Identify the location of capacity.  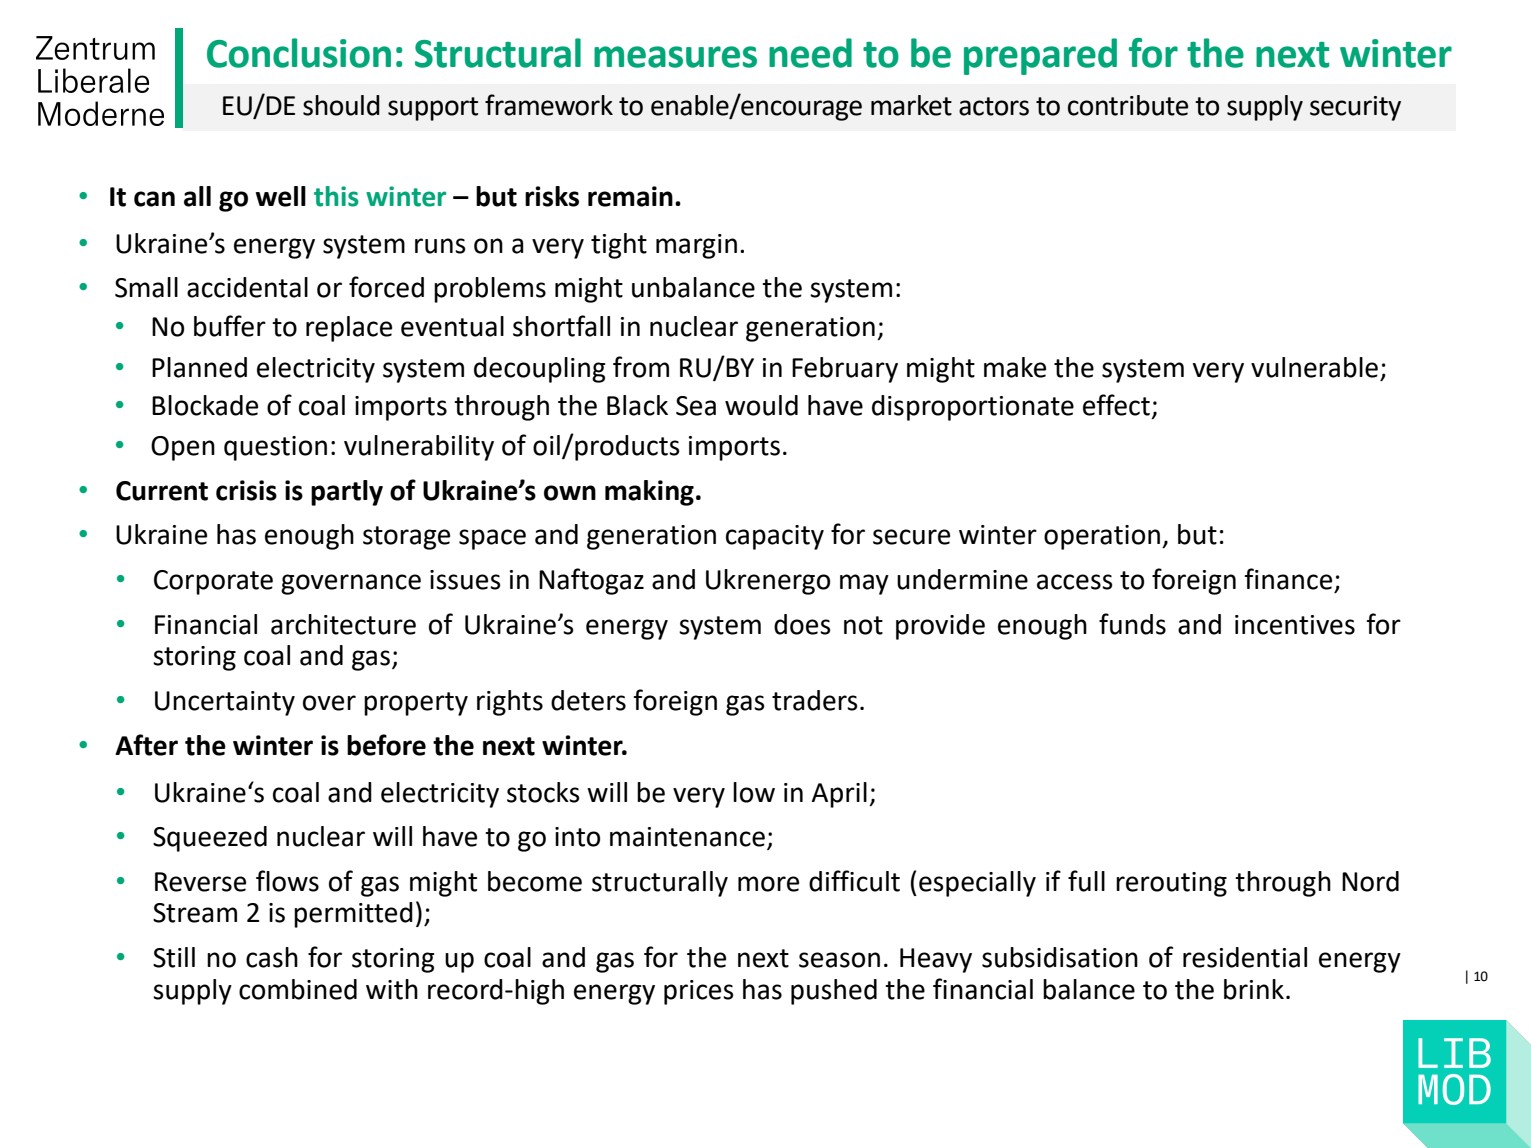
(775, 537).
